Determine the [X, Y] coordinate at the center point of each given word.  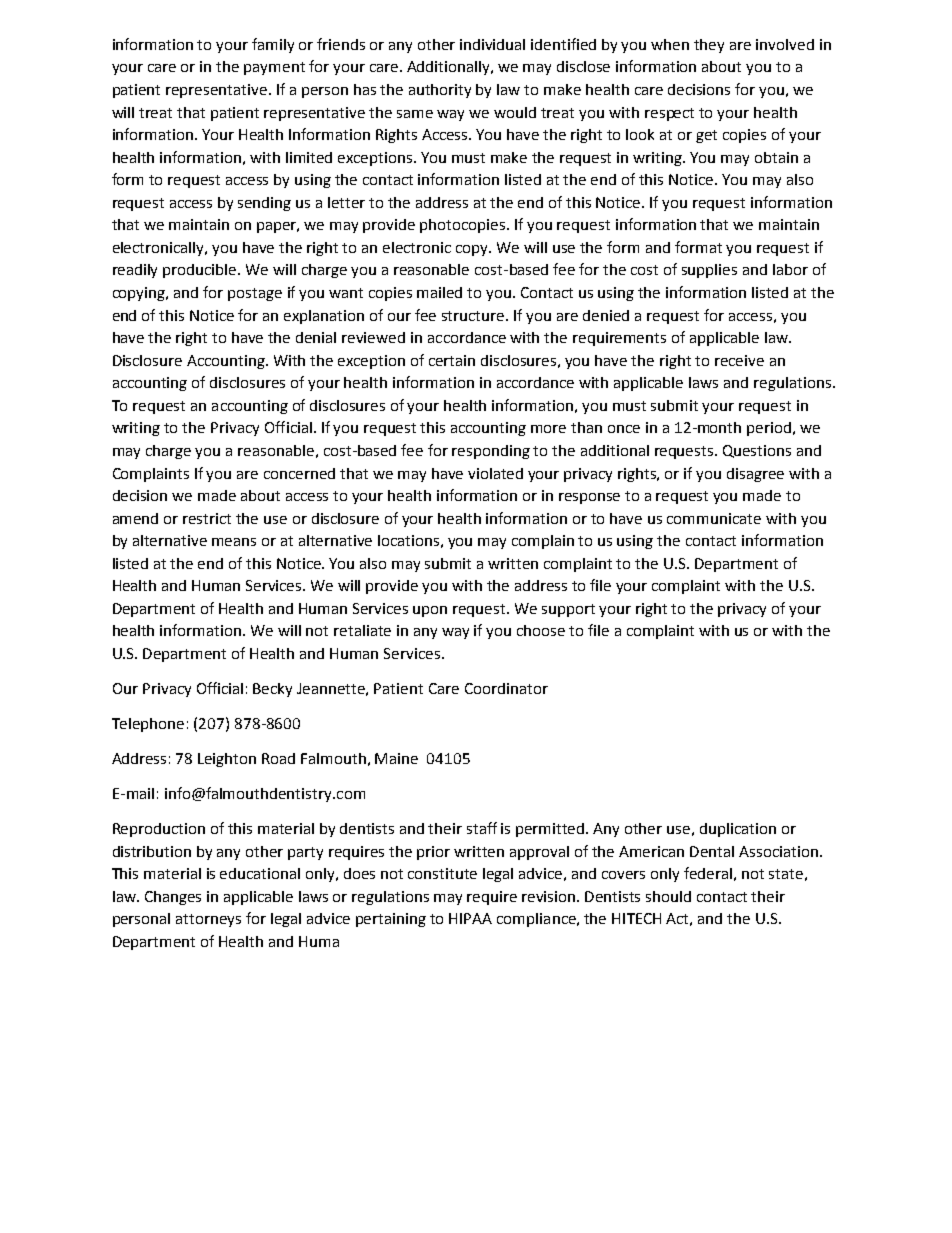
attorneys [208, 920]
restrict [207, 518]
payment [274, 68]
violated [495, 473]
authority [440, 91]
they [709, 46]
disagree [755, 475]
